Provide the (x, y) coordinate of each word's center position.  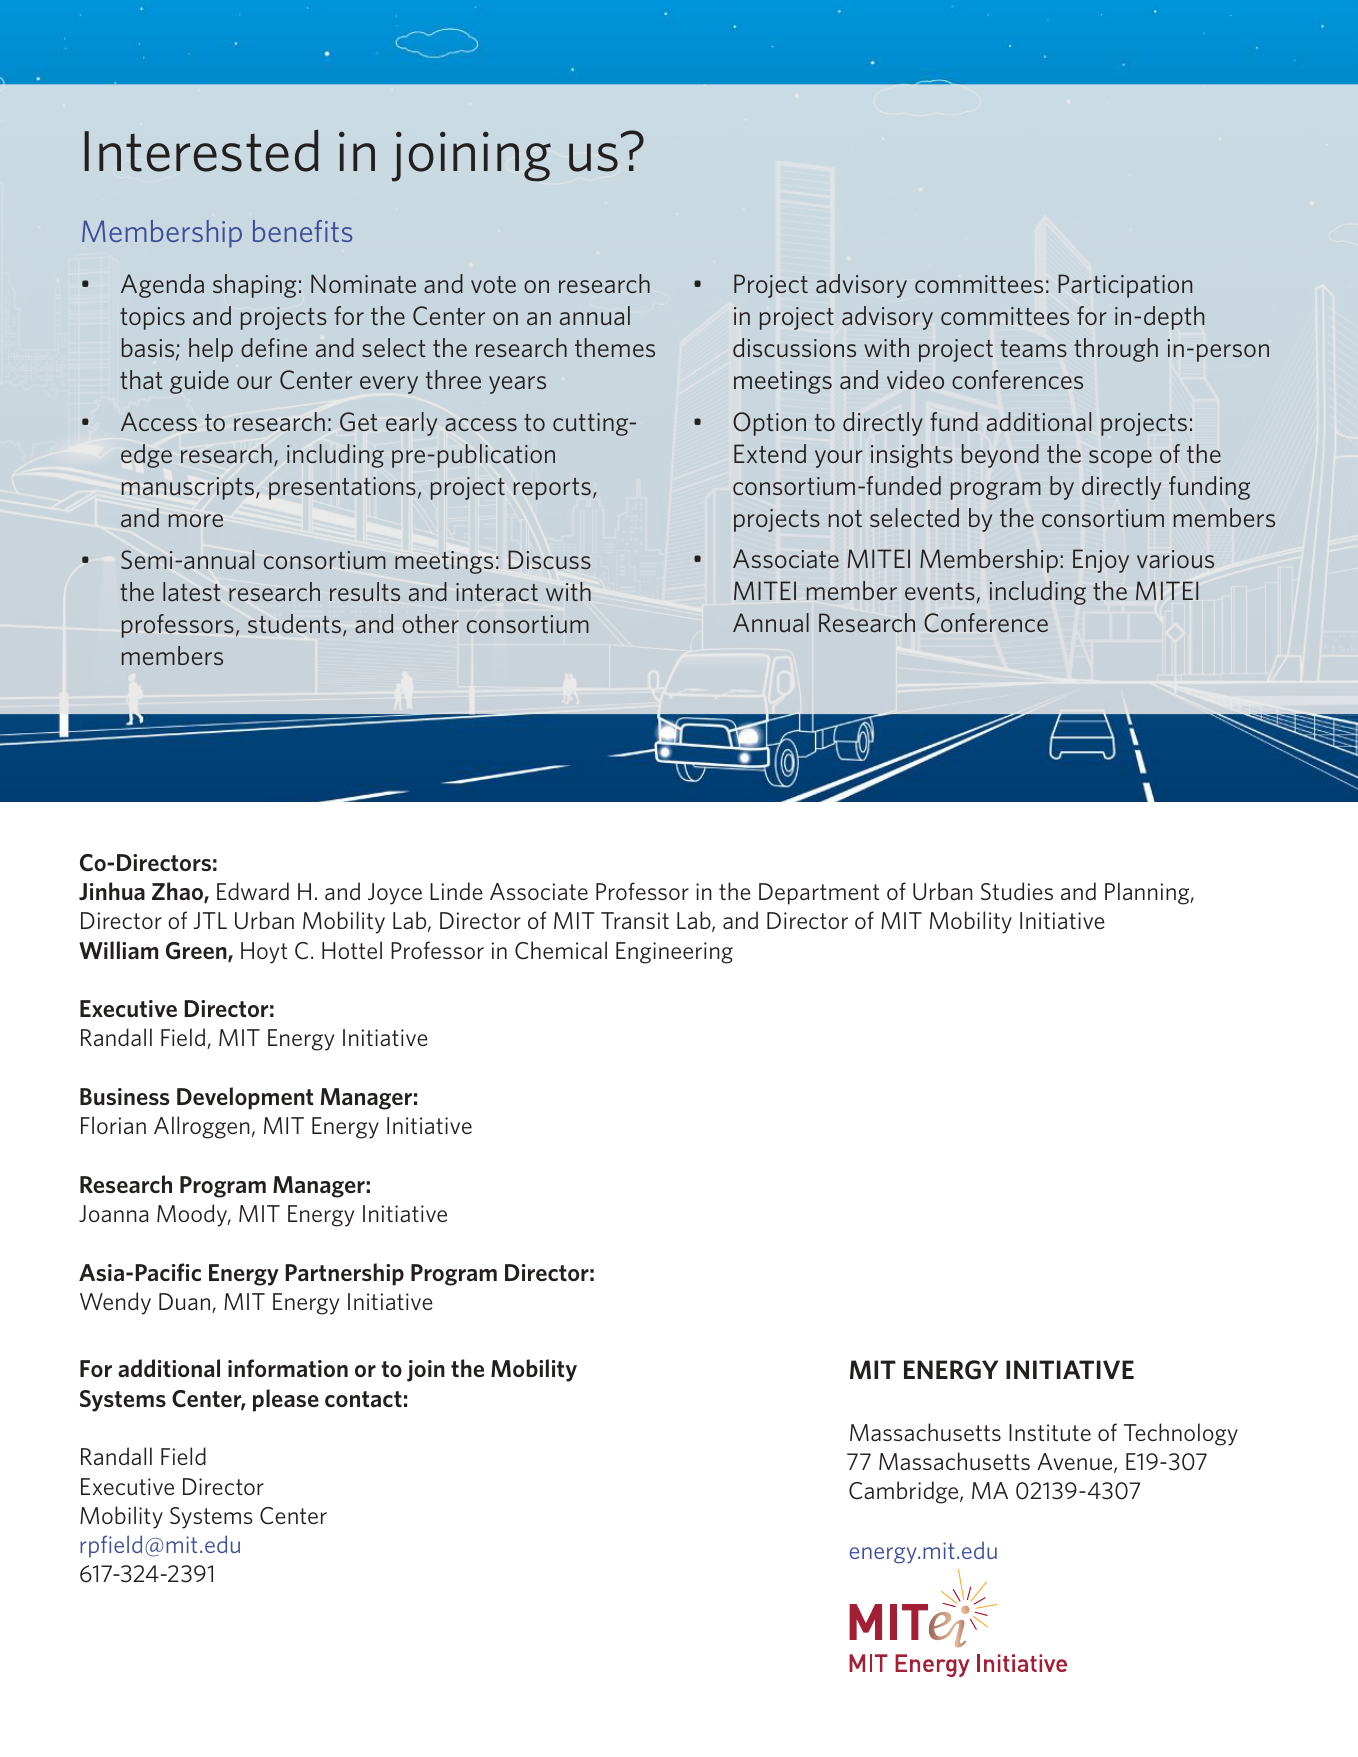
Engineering (674, 953)
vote (493, 284)
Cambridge (905, 1492)
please (286, 1400)
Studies (1017, 891)
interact (497, 592)
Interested (201, 150)
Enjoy (1101, 561)
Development (245, 1098)
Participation (1125, 286)
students (296, 625)
